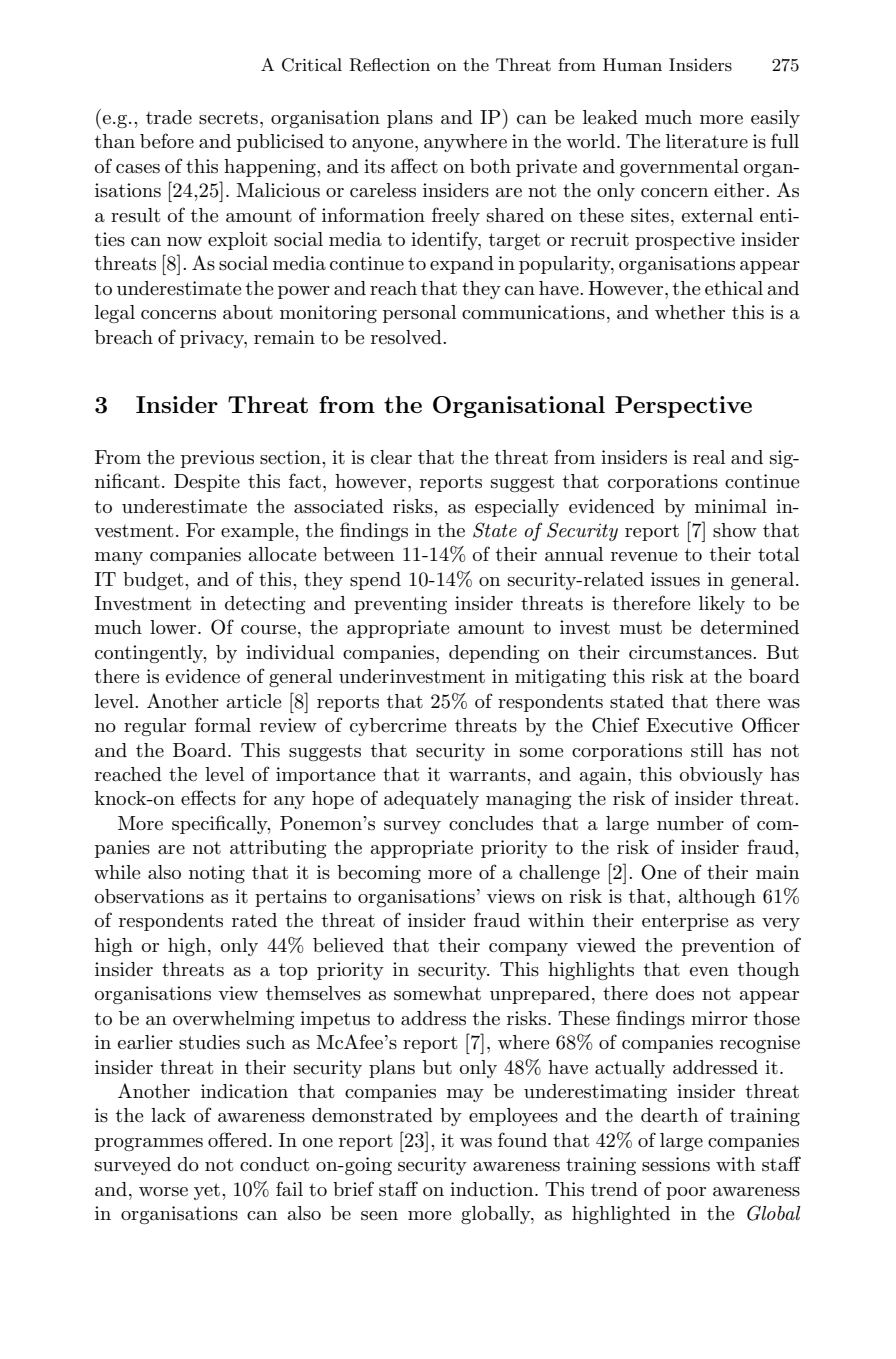 This document has width=896, height=1359. Describe the element at coordinates (169, 117) in the document. I see `trade` at that location.
